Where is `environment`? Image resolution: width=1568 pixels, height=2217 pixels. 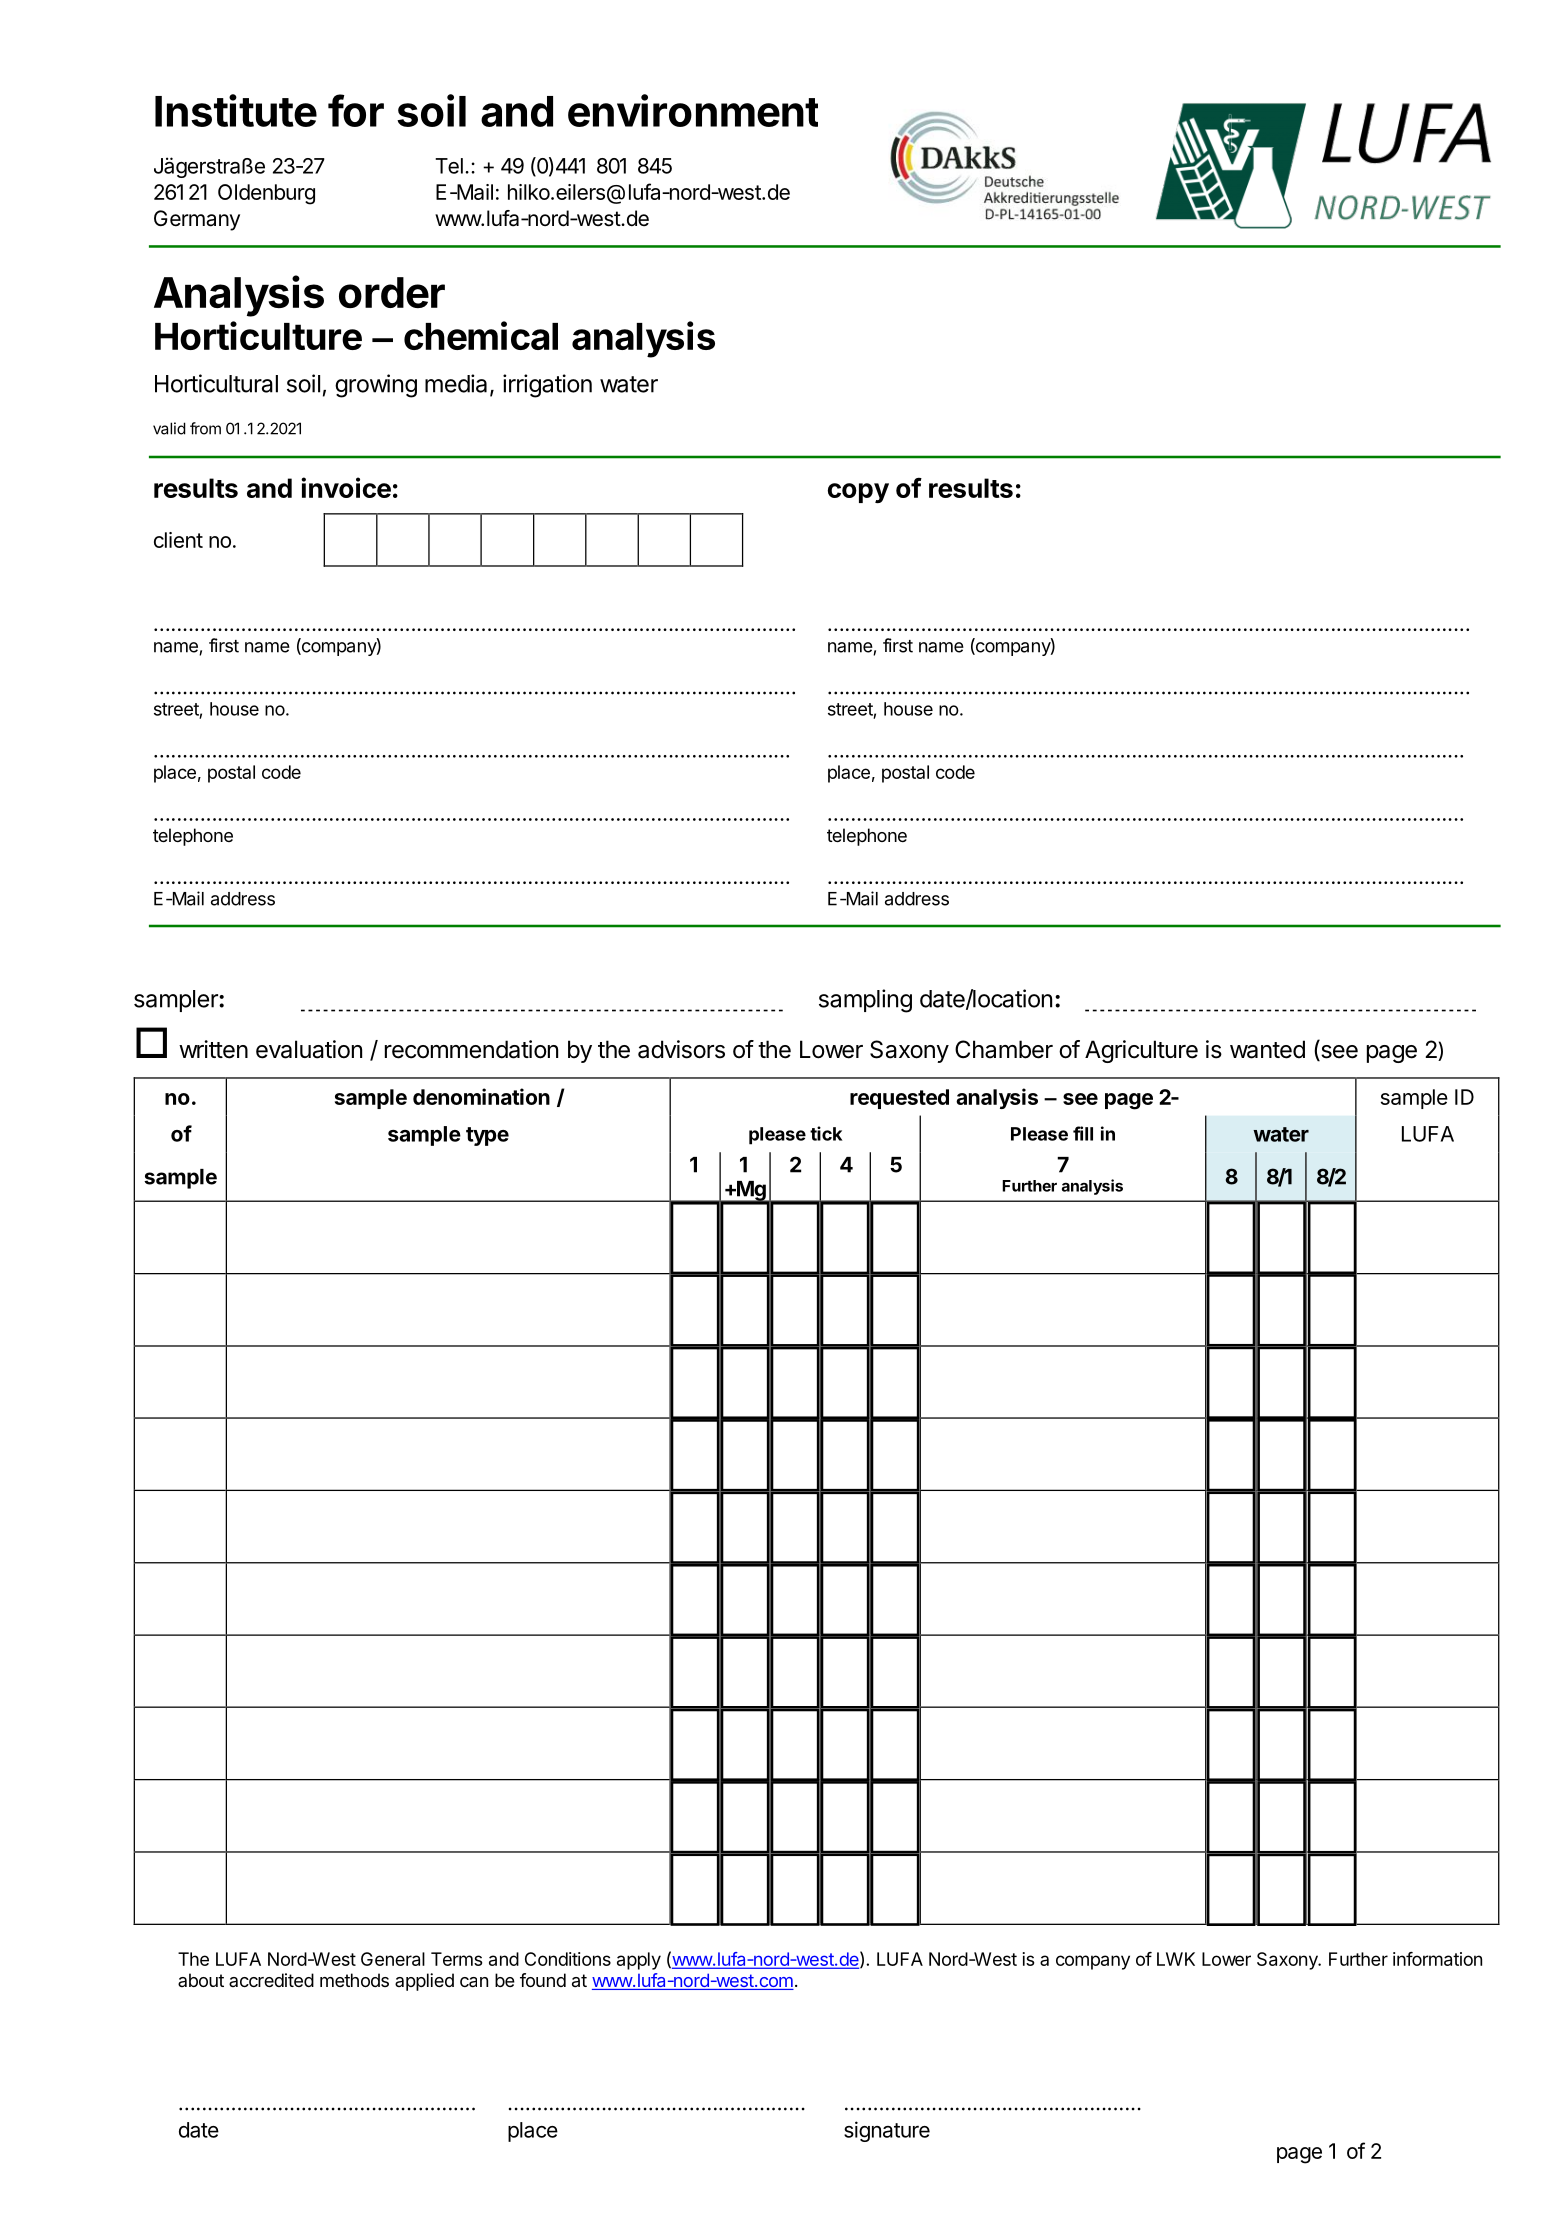
environment is located at coordinates (693, 110).
